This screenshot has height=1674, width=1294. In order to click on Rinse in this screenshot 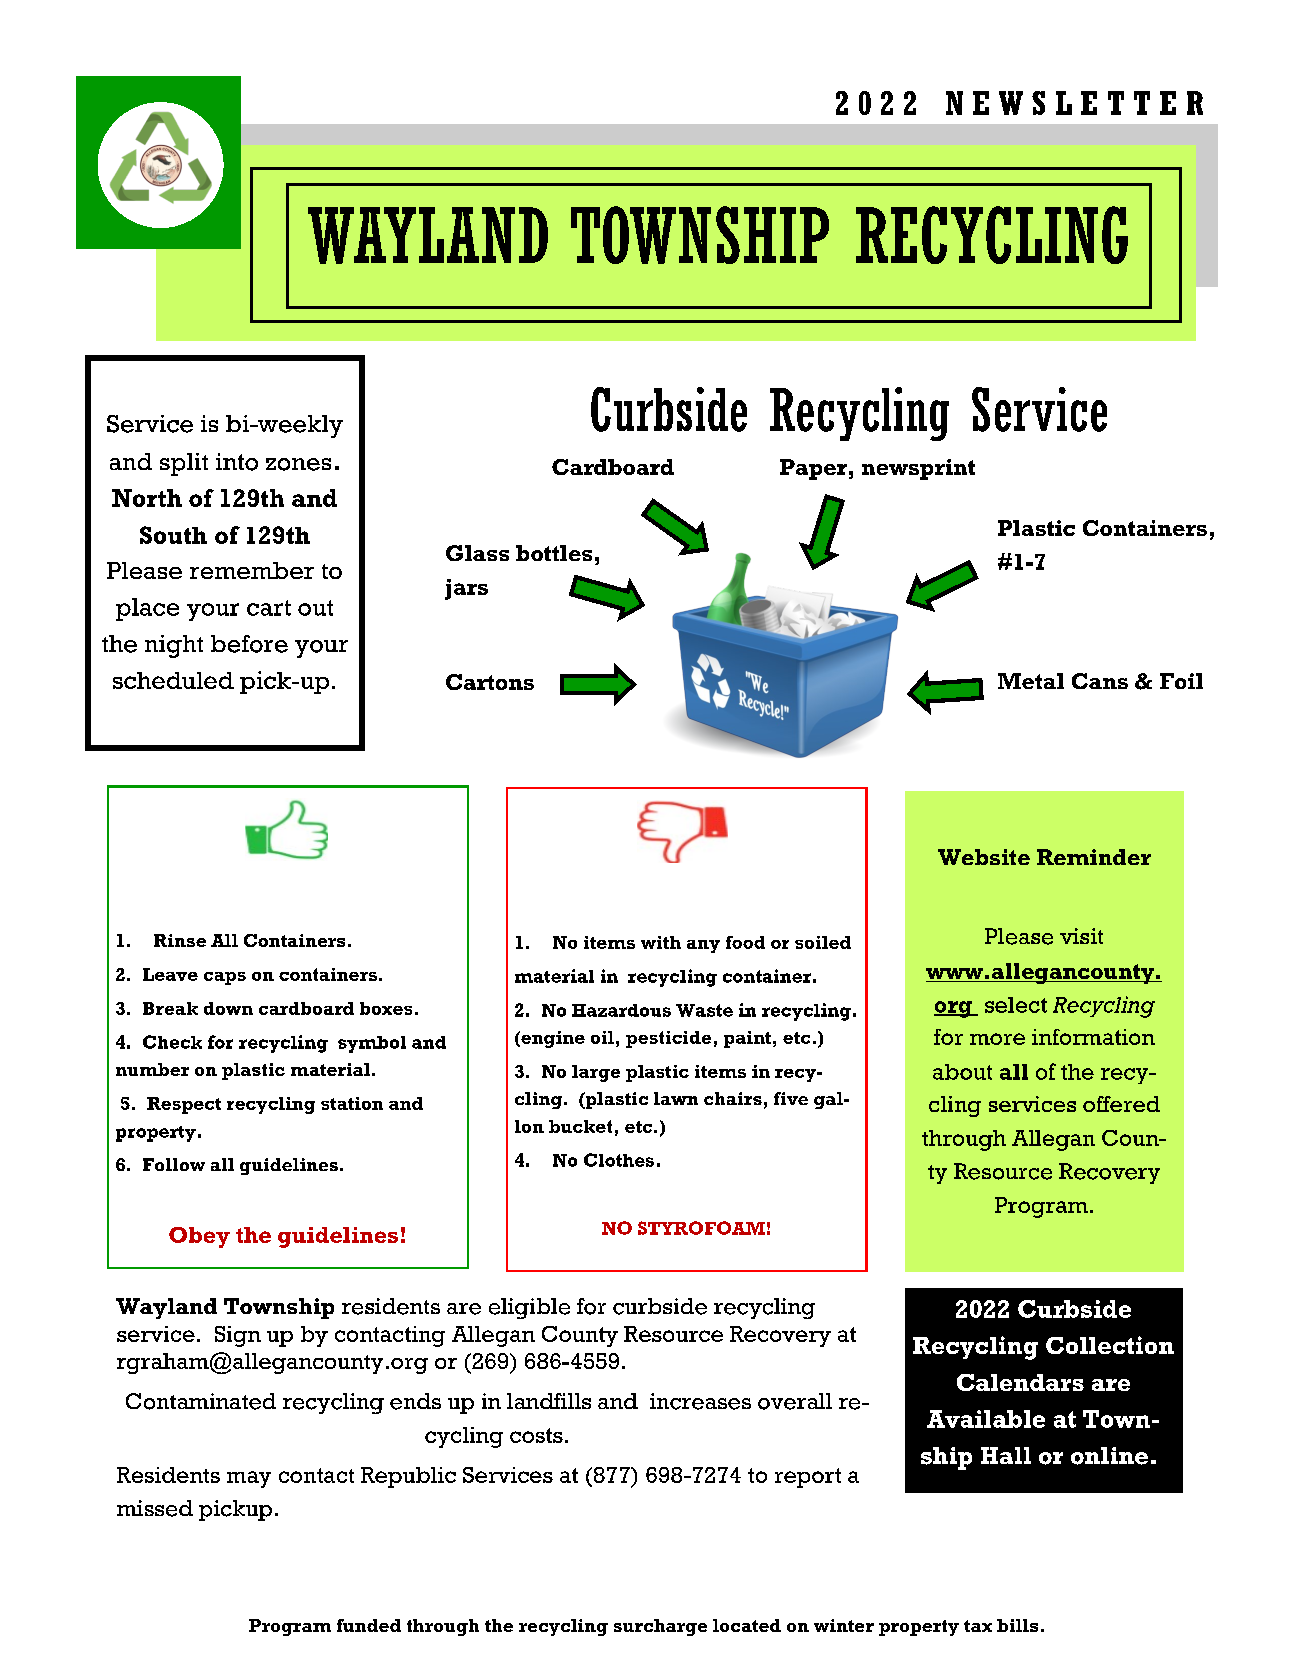, I will do `click(180, 940)`.
